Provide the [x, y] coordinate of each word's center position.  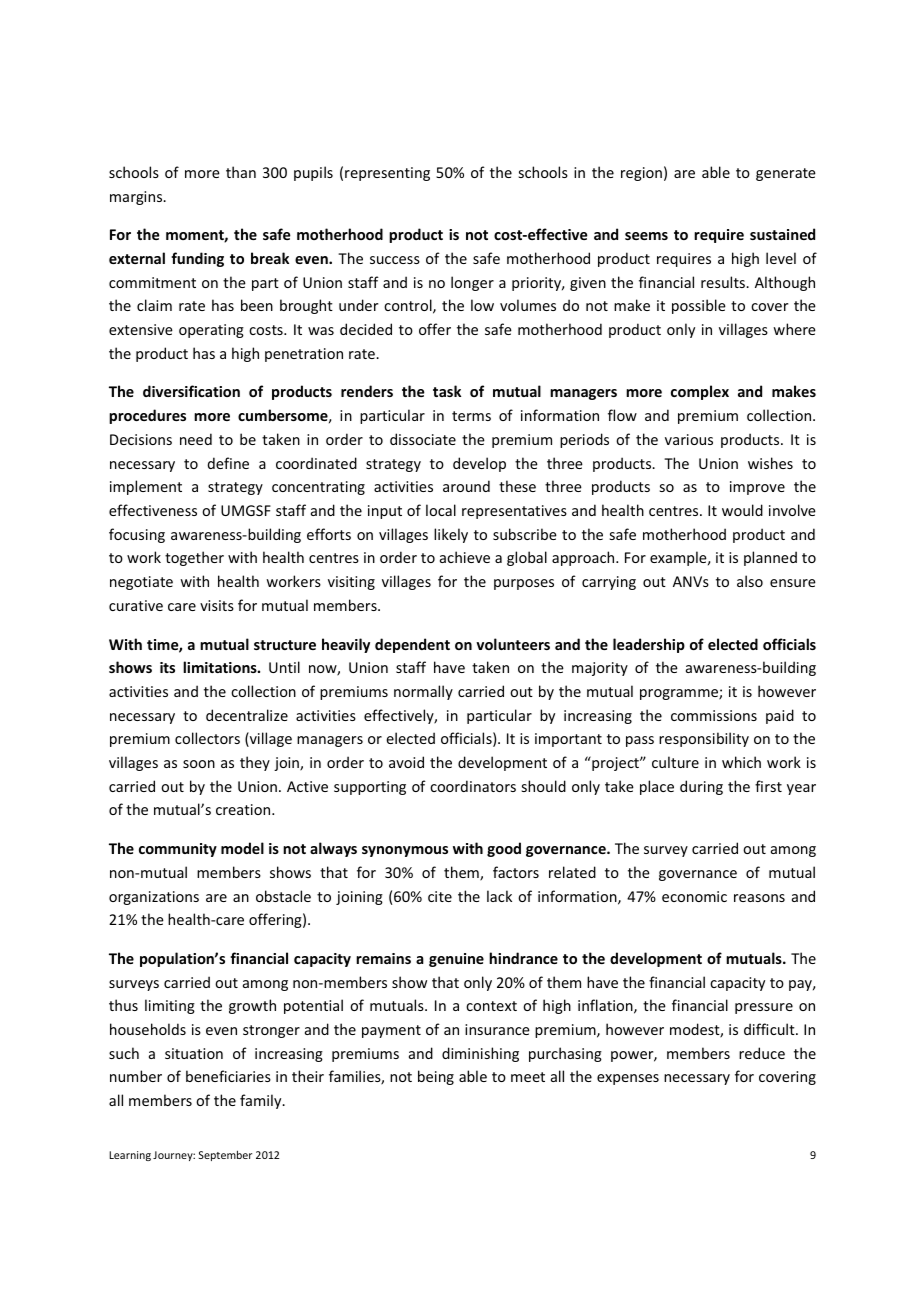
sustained [782, 234]
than [241, 172]
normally [423, 692]
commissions [714, 715]
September [225, 1155]
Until [284, 667]
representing [387, 174]
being [436, 1077]
